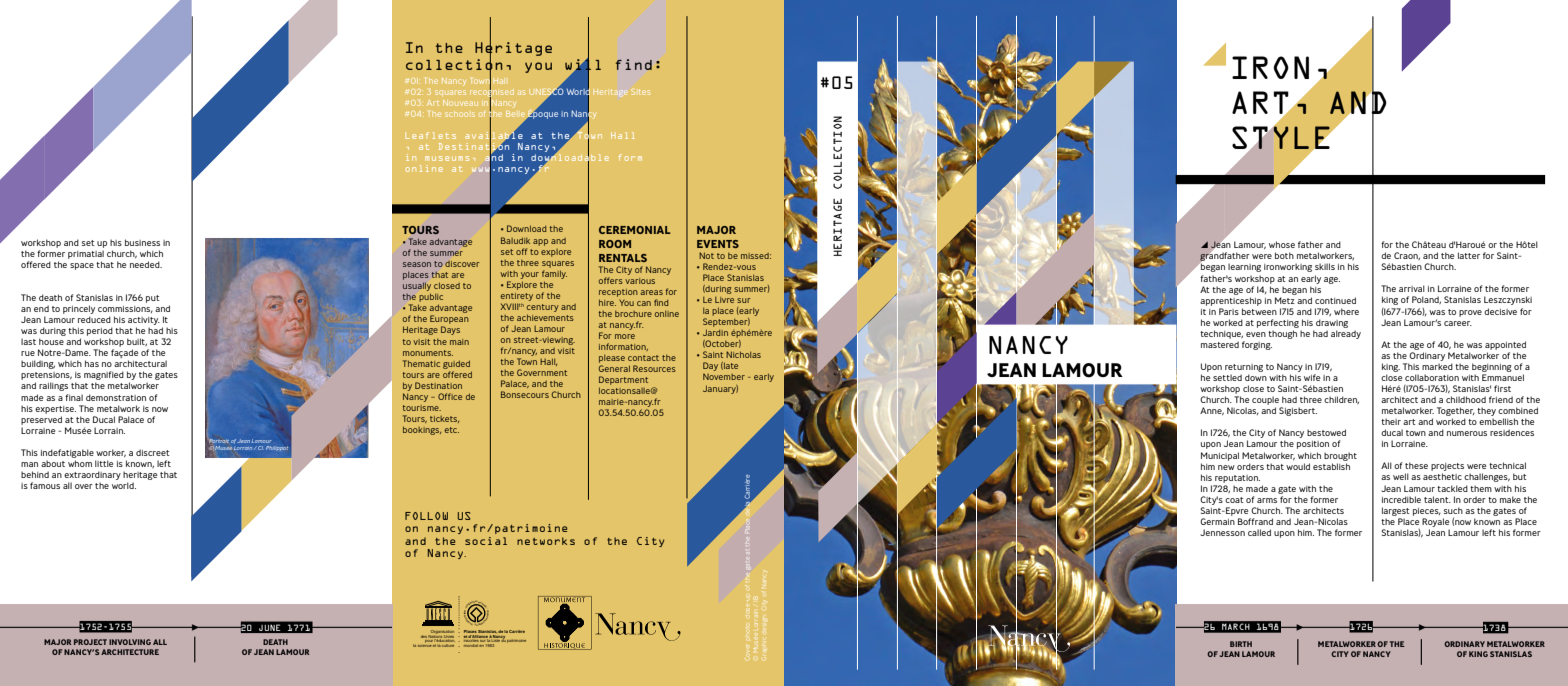 This image has width=1568, height=686. Describe the element at coordinates (460, 103) in the image. I see `Nouveau` at that location.
